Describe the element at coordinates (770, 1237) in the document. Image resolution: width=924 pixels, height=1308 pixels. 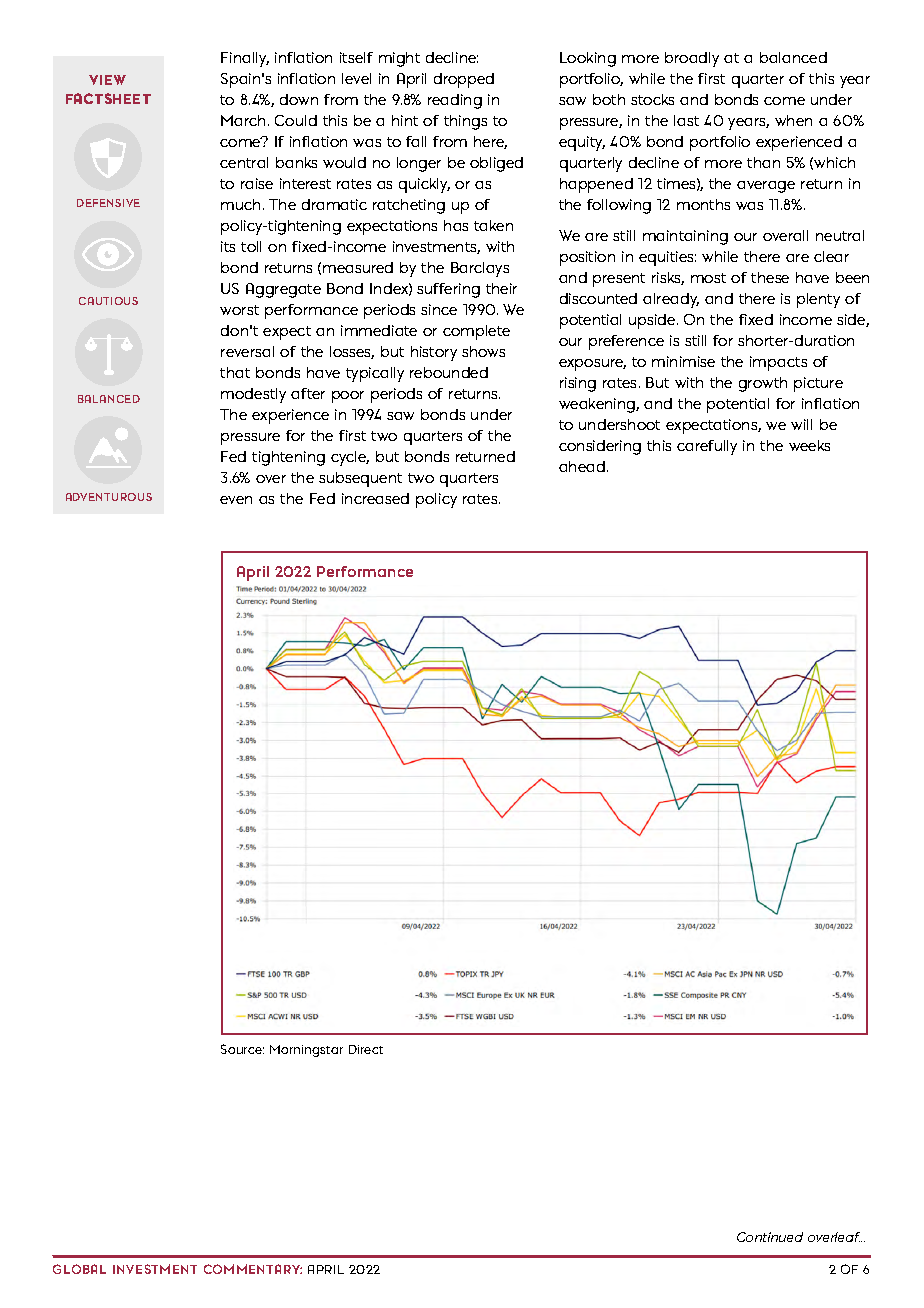
I see `Continued` at that location.
